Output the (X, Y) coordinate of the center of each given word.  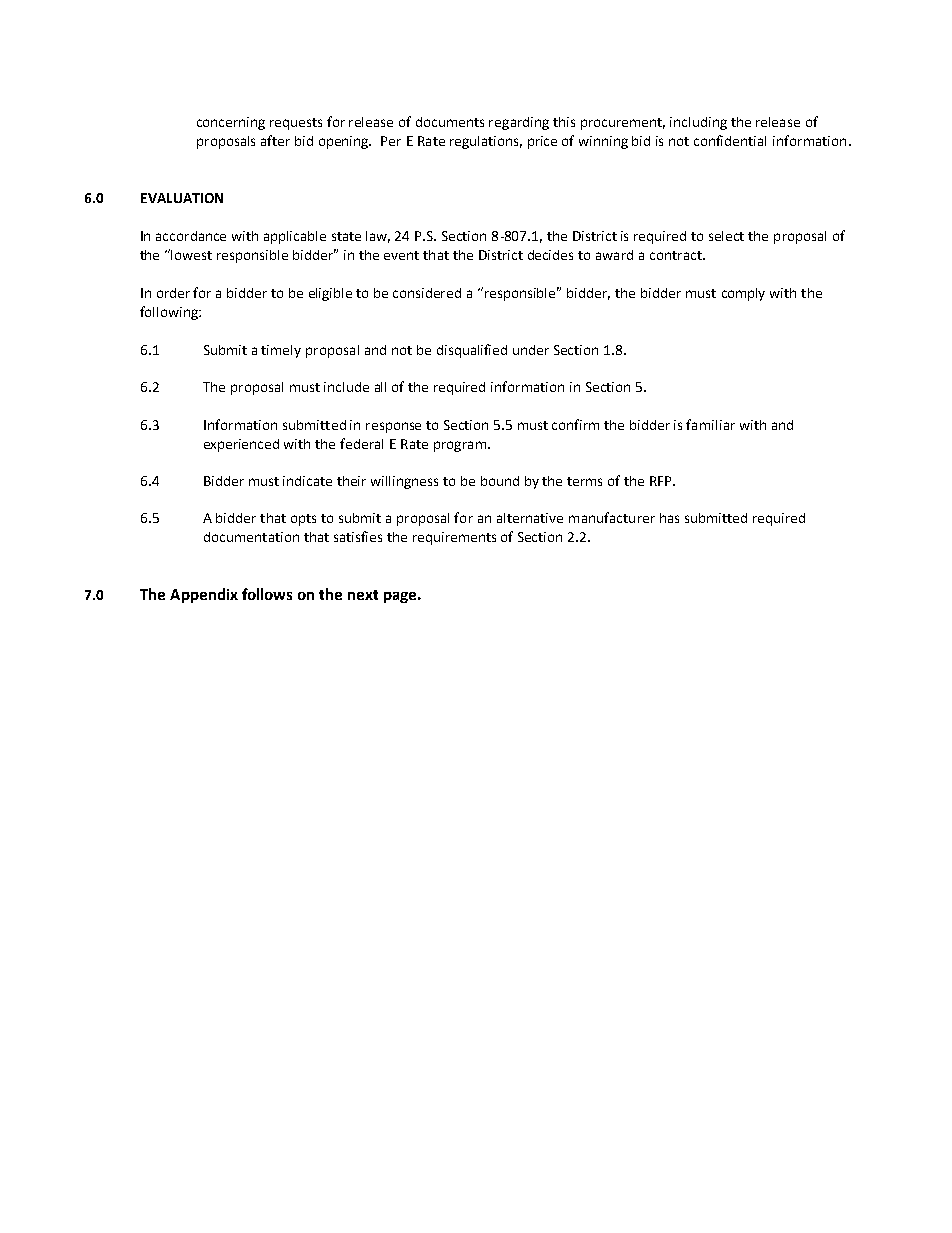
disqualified (472, 351)
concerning (231, 123)
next (363, 595)
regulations (486, 142)
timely (281, 351)
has (669, 518)
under (531, 350)
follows (267, 594)
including (698, 123)
